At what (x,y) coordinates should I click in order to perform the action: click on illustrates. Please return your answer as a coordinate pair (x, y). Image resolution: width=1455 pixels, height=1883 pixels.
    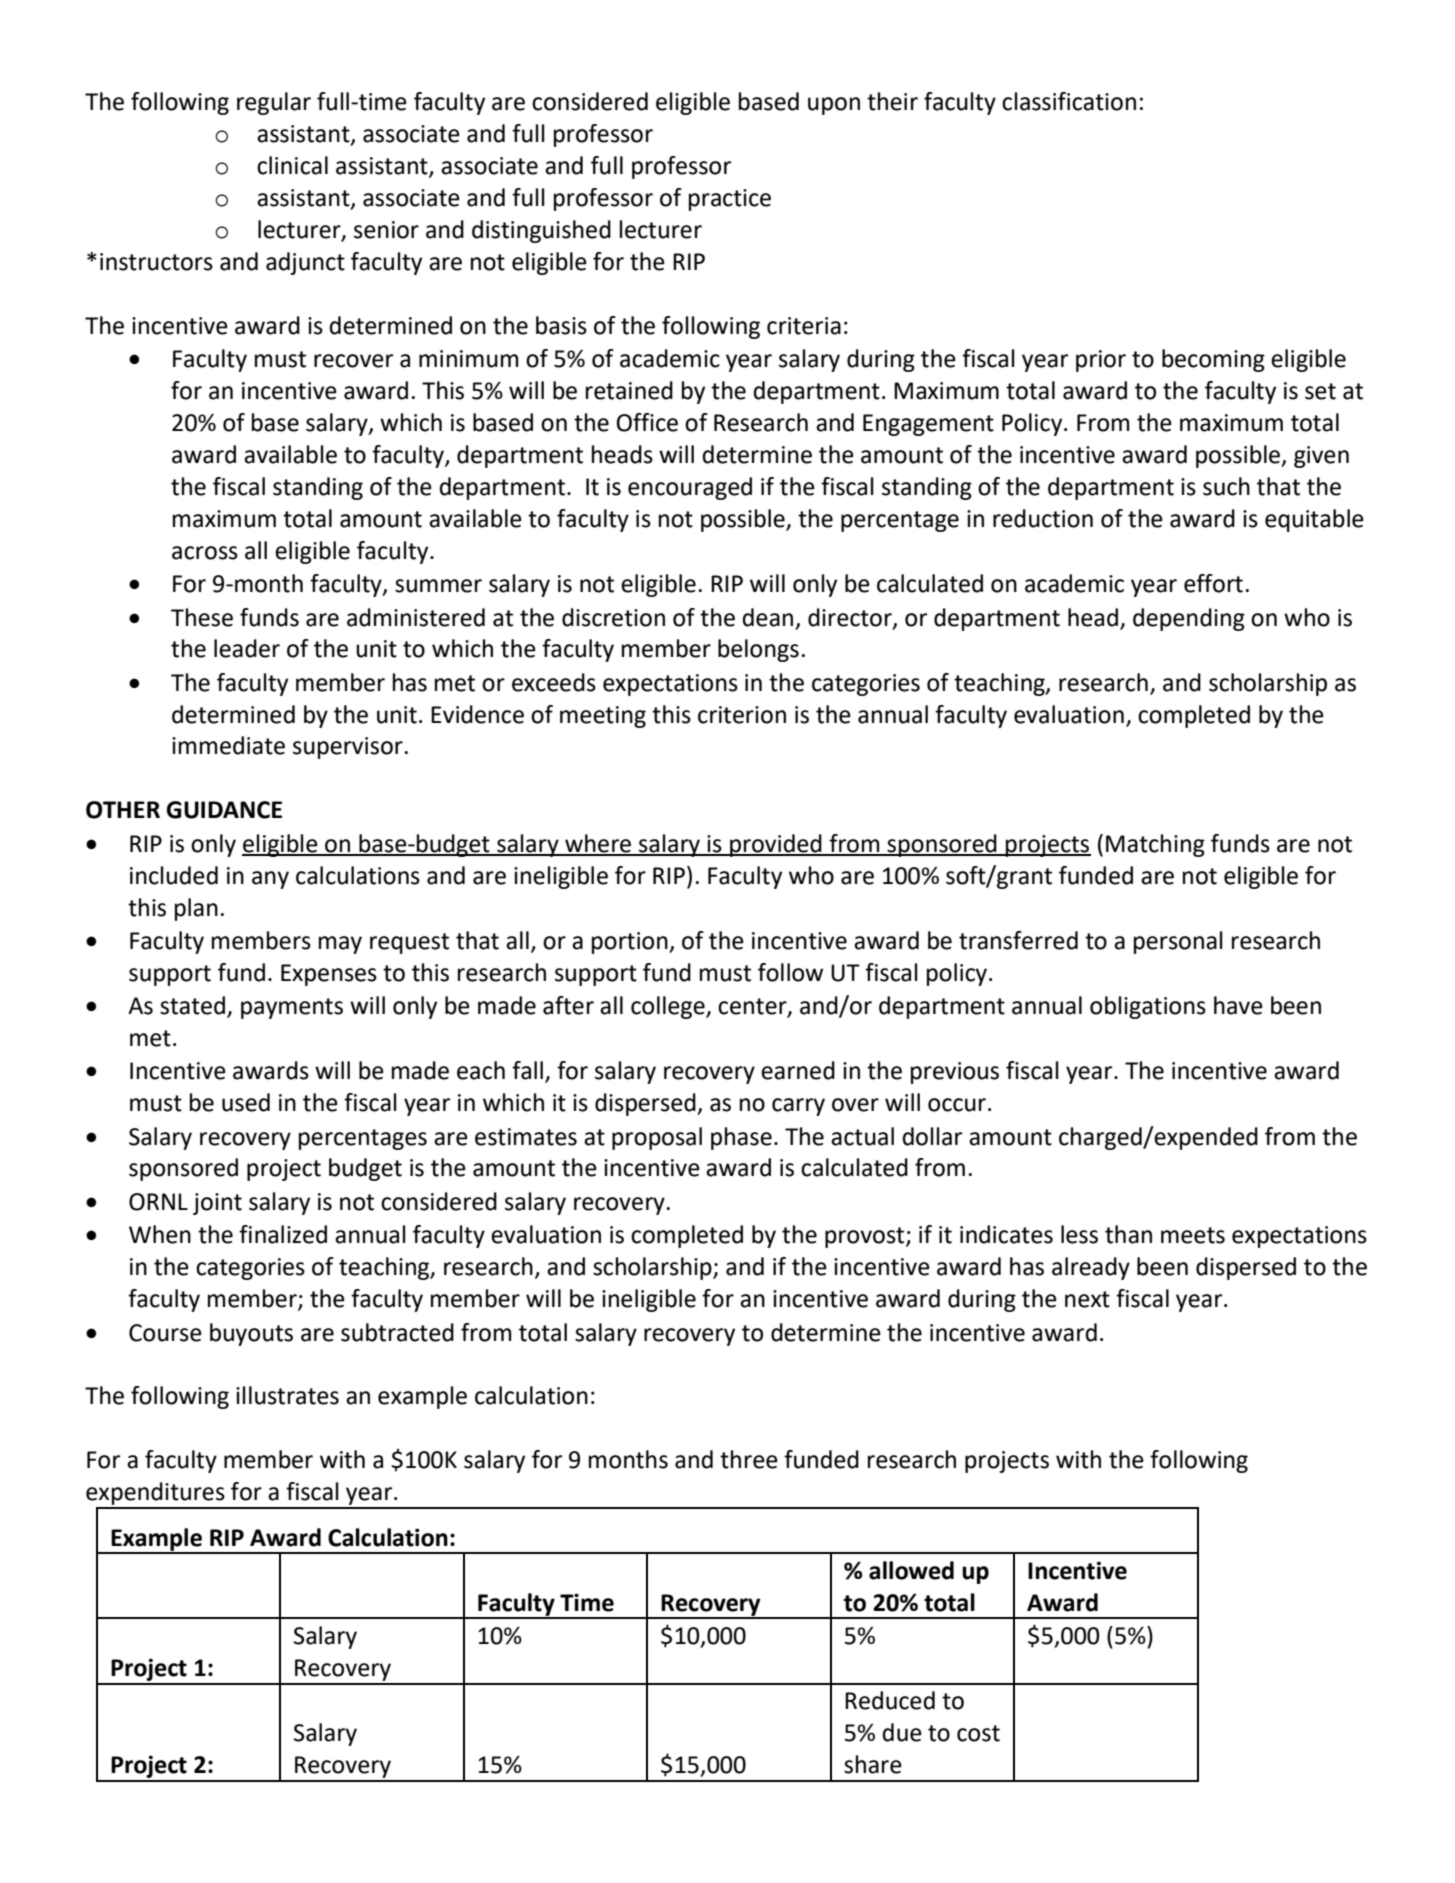
    Looking at the image, I should click on (287, 1395).
